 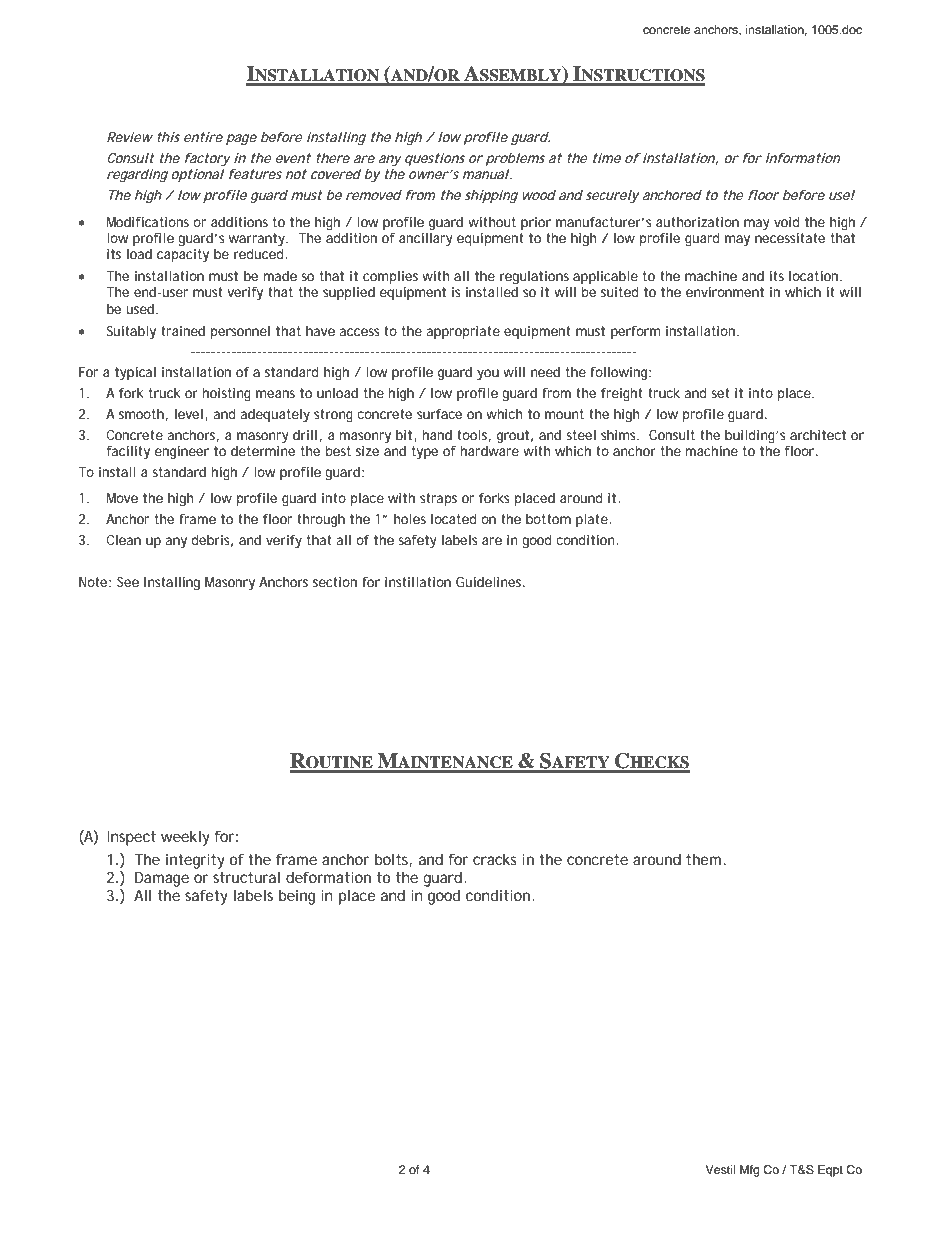 What do you see at coordinates (720, 393) in the screenshot?
I see `set` at bounding box center [720, 393].
